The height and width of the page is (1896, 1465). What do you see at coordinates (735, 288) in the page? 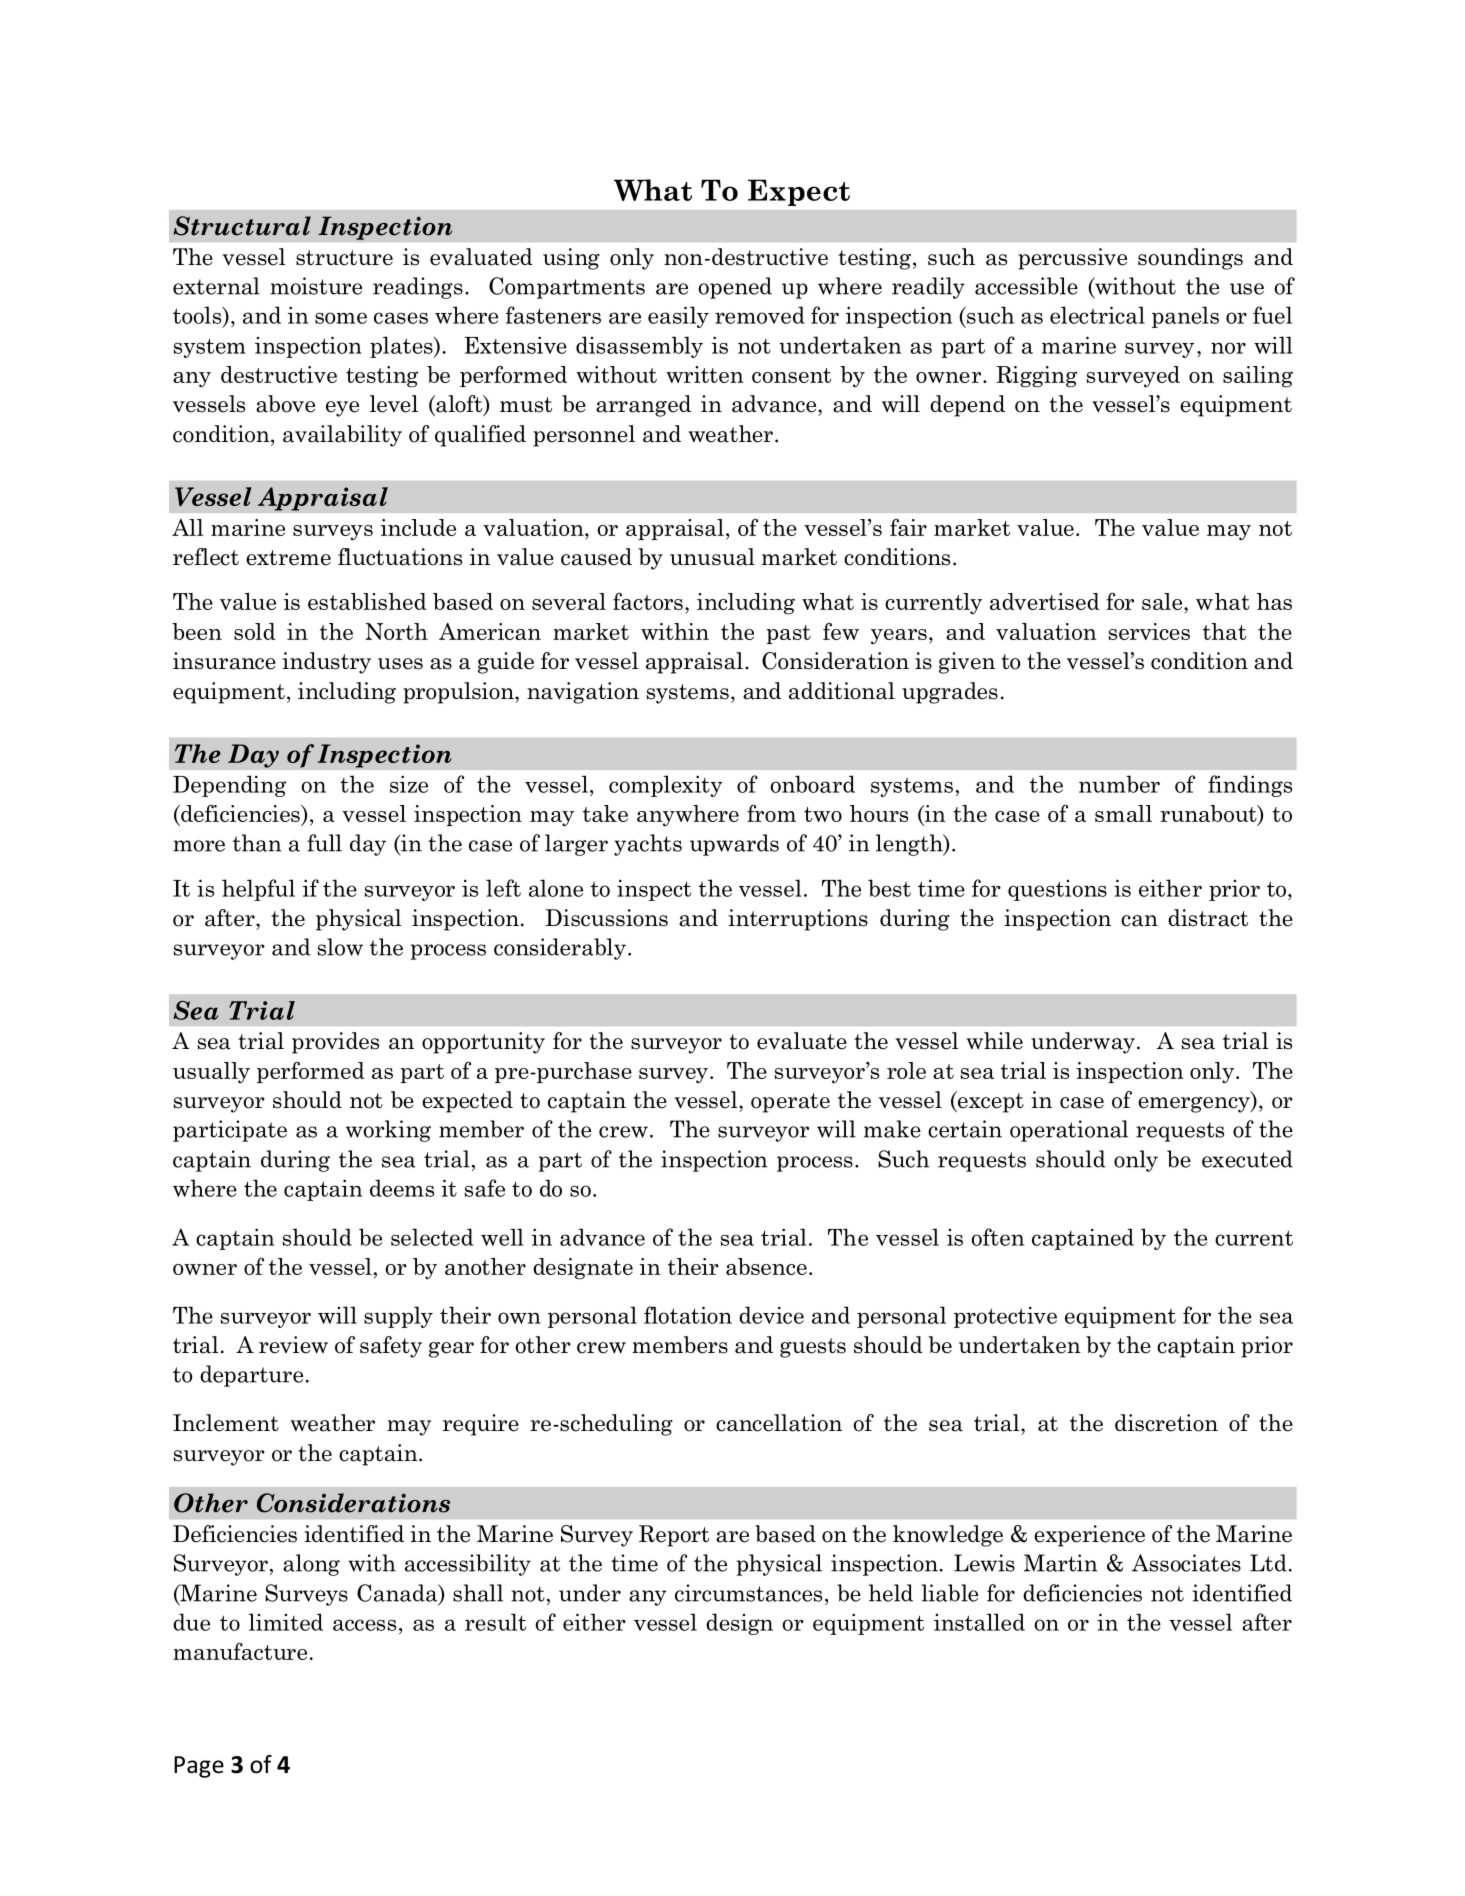
I see `opened` at bounding box center [735, 288].
